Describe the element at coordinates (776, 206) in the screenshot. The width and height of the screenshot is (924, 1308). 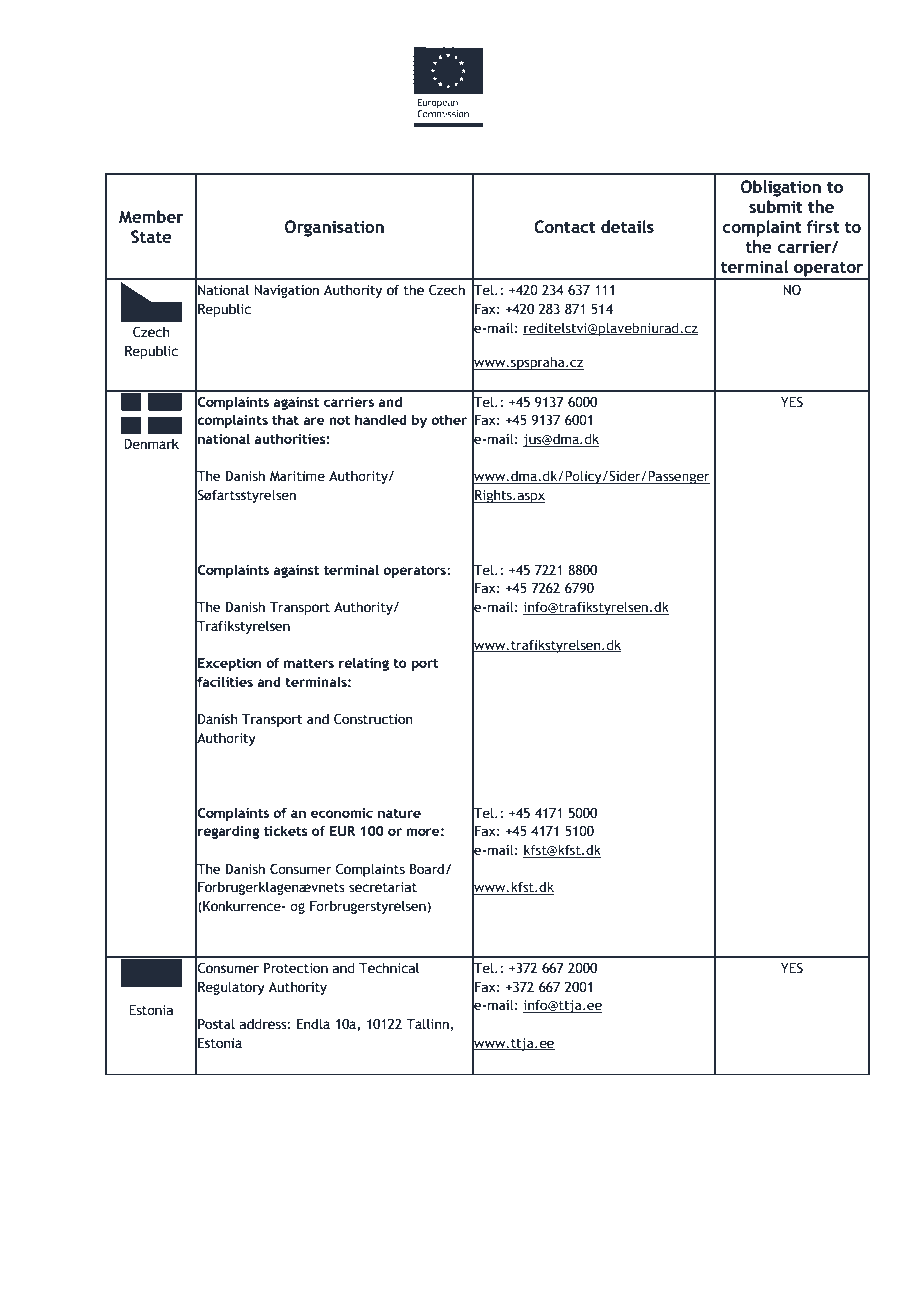
I see `submit` at that location.
